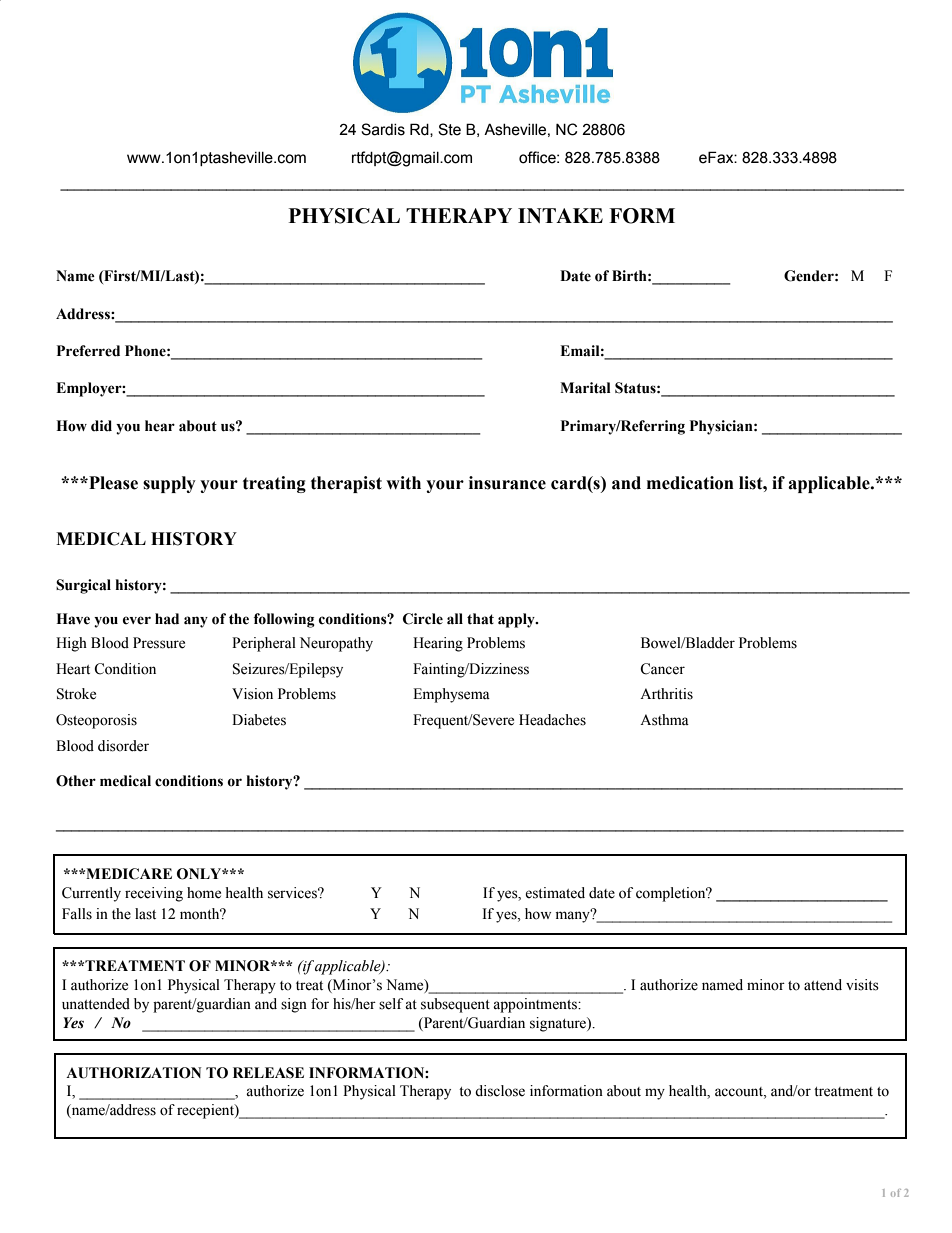 The height and width of the screenshot is (1233, 952). Describe the element at coordinates (500, 1091) in the screenshot. I see `disclose` at that location.
